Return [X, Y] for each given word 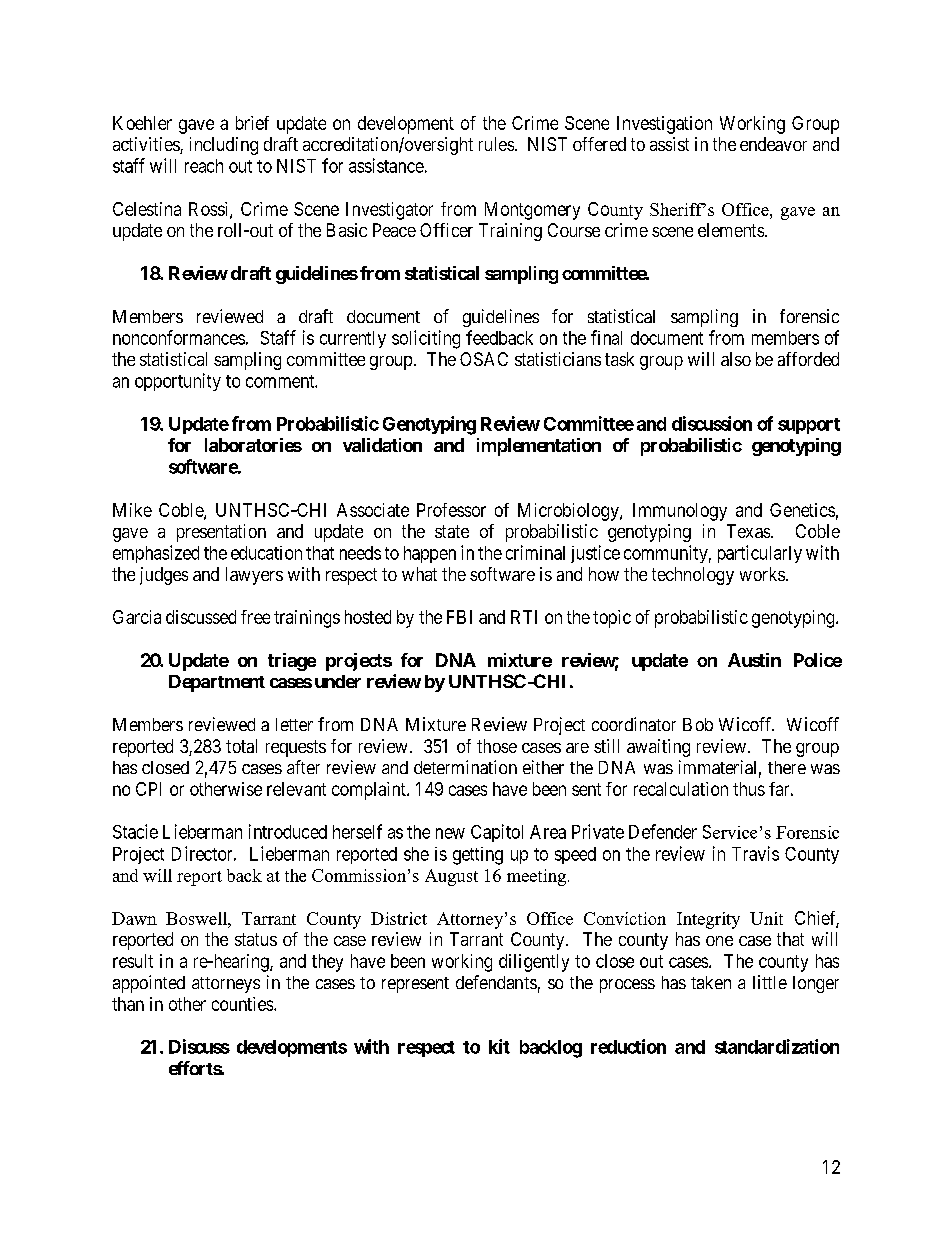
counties [242, 1004]
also [736, 359]
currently [353, 339]
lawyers [254, 576]
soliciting [426, 339]
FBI [459, 617]
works [762, 574]
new [450, 833]
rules [496, 144]
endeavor [773, 144]
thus [749, 789]
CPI [148, 789]
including [224, 146]
